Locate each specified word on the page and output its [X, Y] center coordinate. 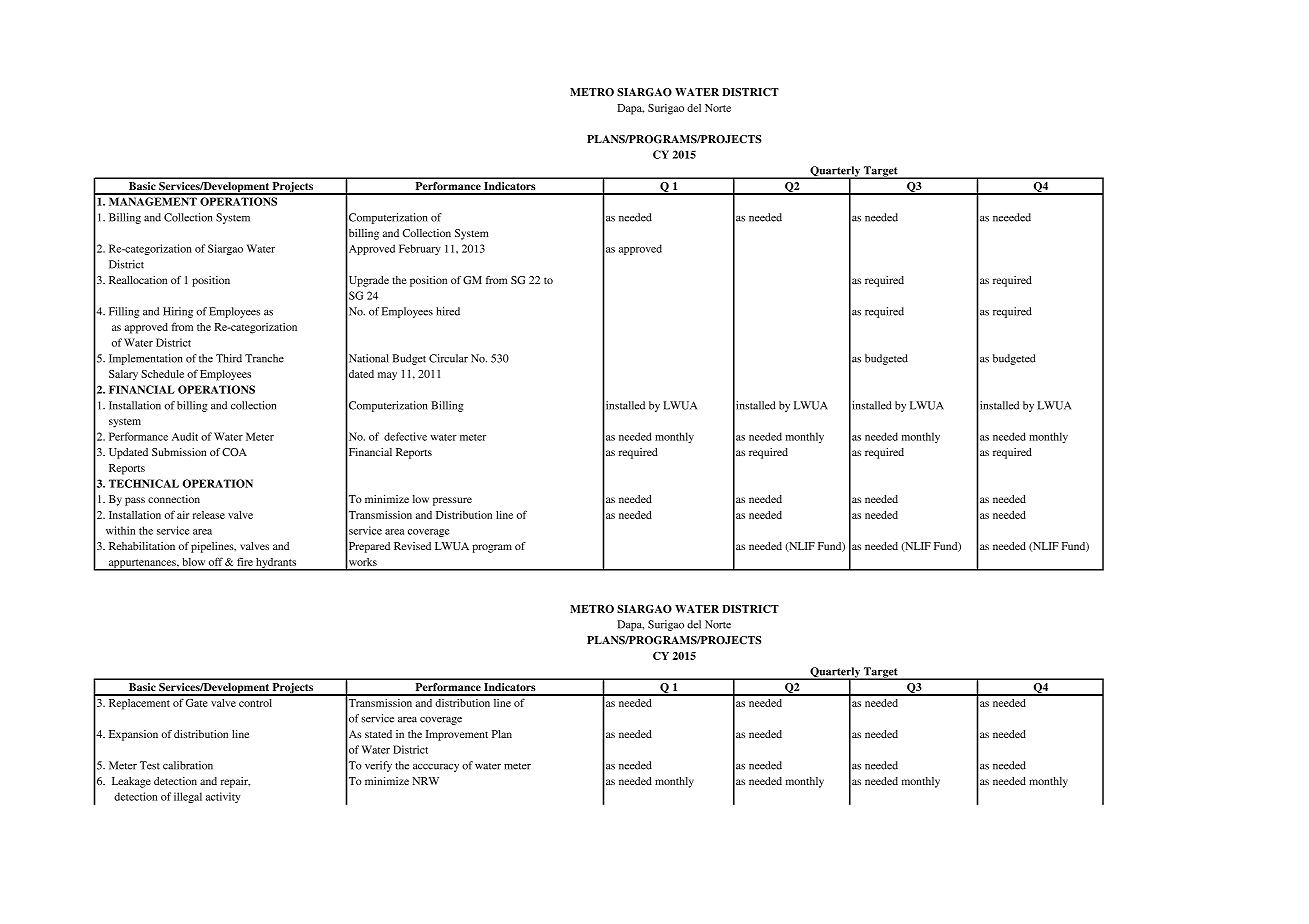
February [420, 249]
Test [150, 765]
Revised [412, 546]
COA [234, 452]
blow [193, 562]
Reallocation [138, 280]
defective [405, 436]
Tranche [264, 358]
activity [223, 797]
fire [245, 561]
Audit [185, 436]
